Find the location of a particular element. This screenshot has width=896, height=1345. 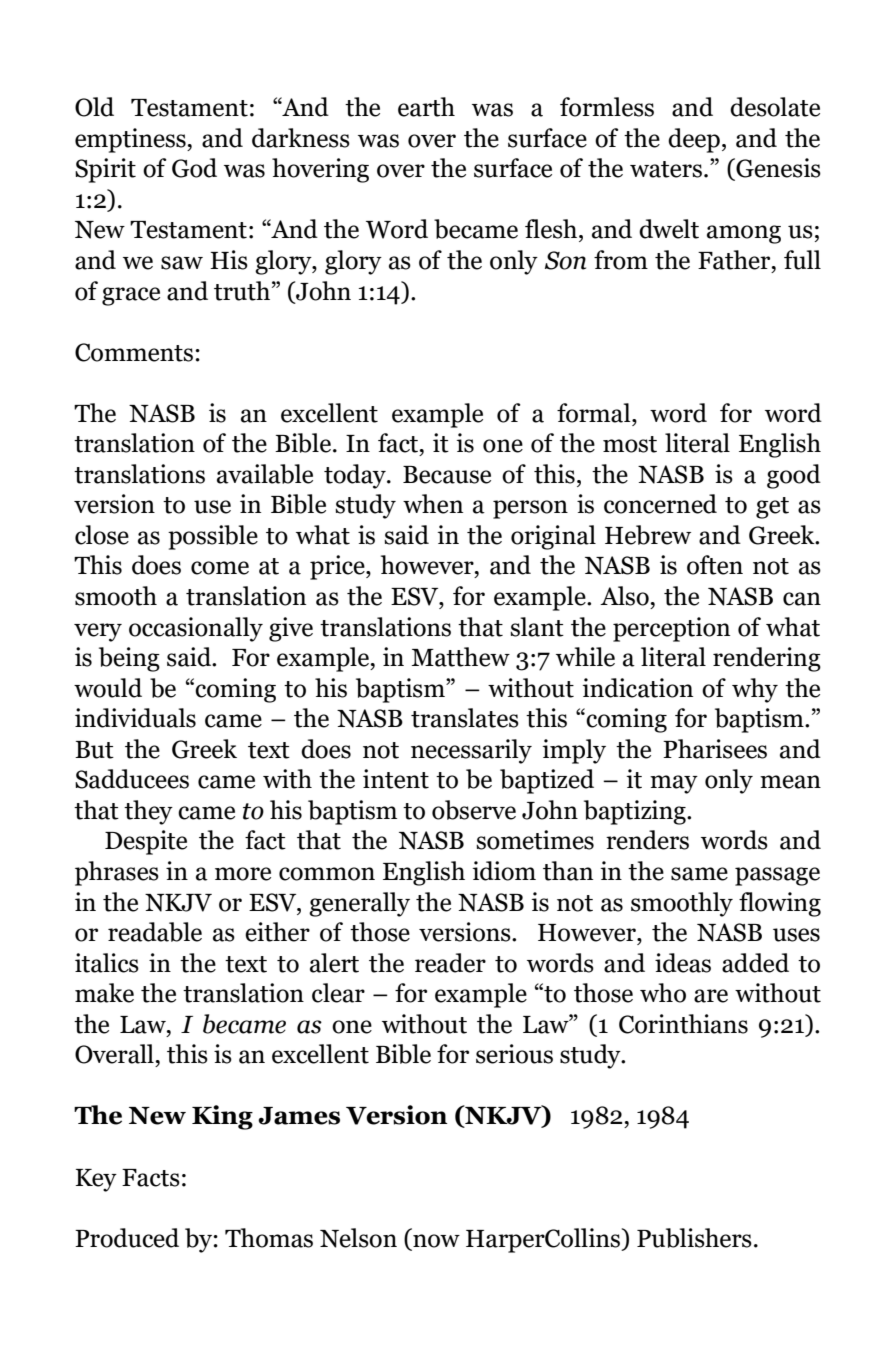

Produced is located at coordinates (127, 1238).
